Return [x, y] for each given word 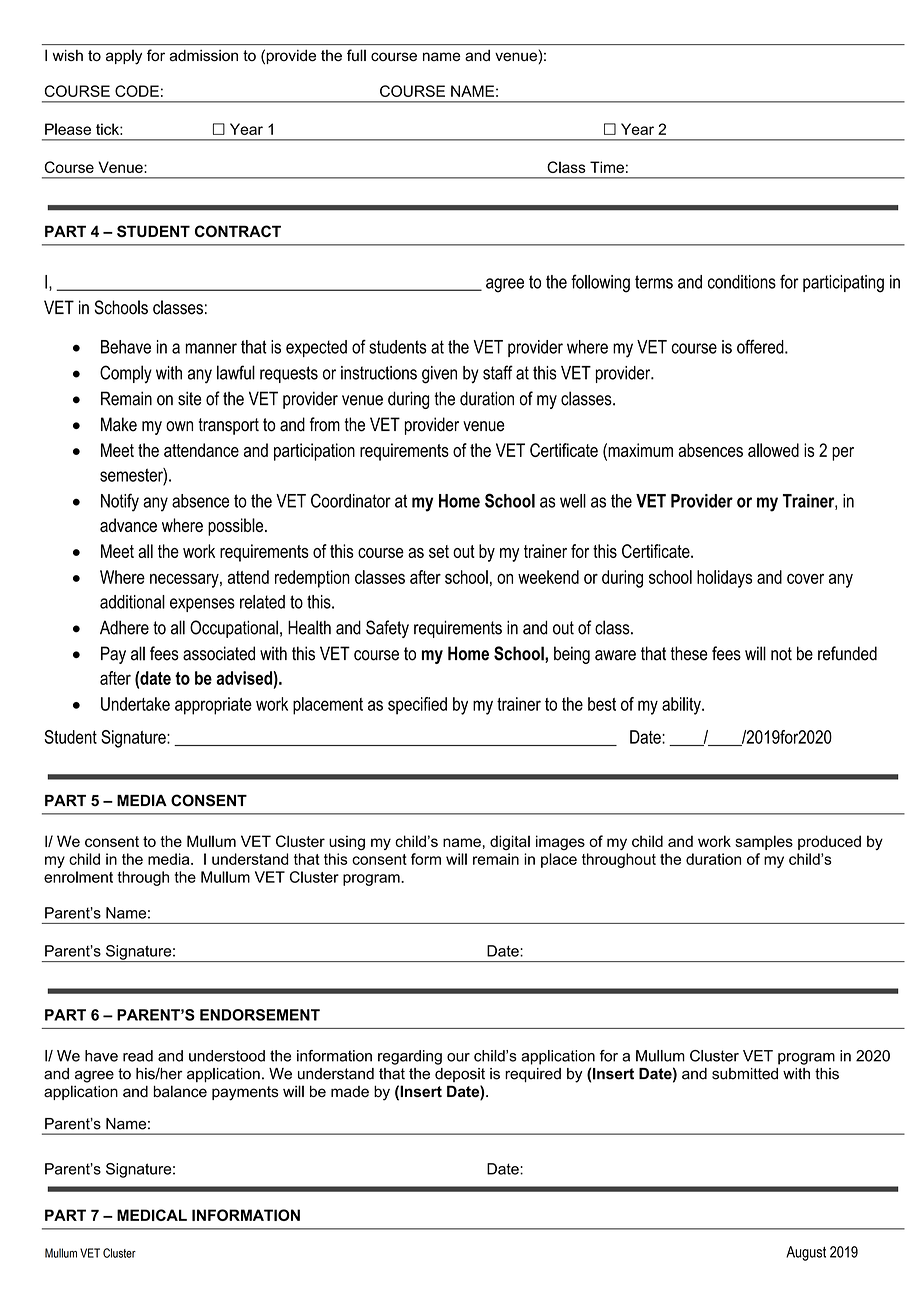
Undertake [135, 704]
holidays [724, 579]
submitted [745, 1074]
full [356, 55]
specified [417, 706]
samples [764, 842]
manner [211, 348]
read [138, 1056]
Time [607, 167]
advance [128, 525]
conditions [742, 282]
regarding [410, 1057]
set [439, 551]
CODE [137, 91]
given [439, 375]
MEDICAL [152, 1215]
